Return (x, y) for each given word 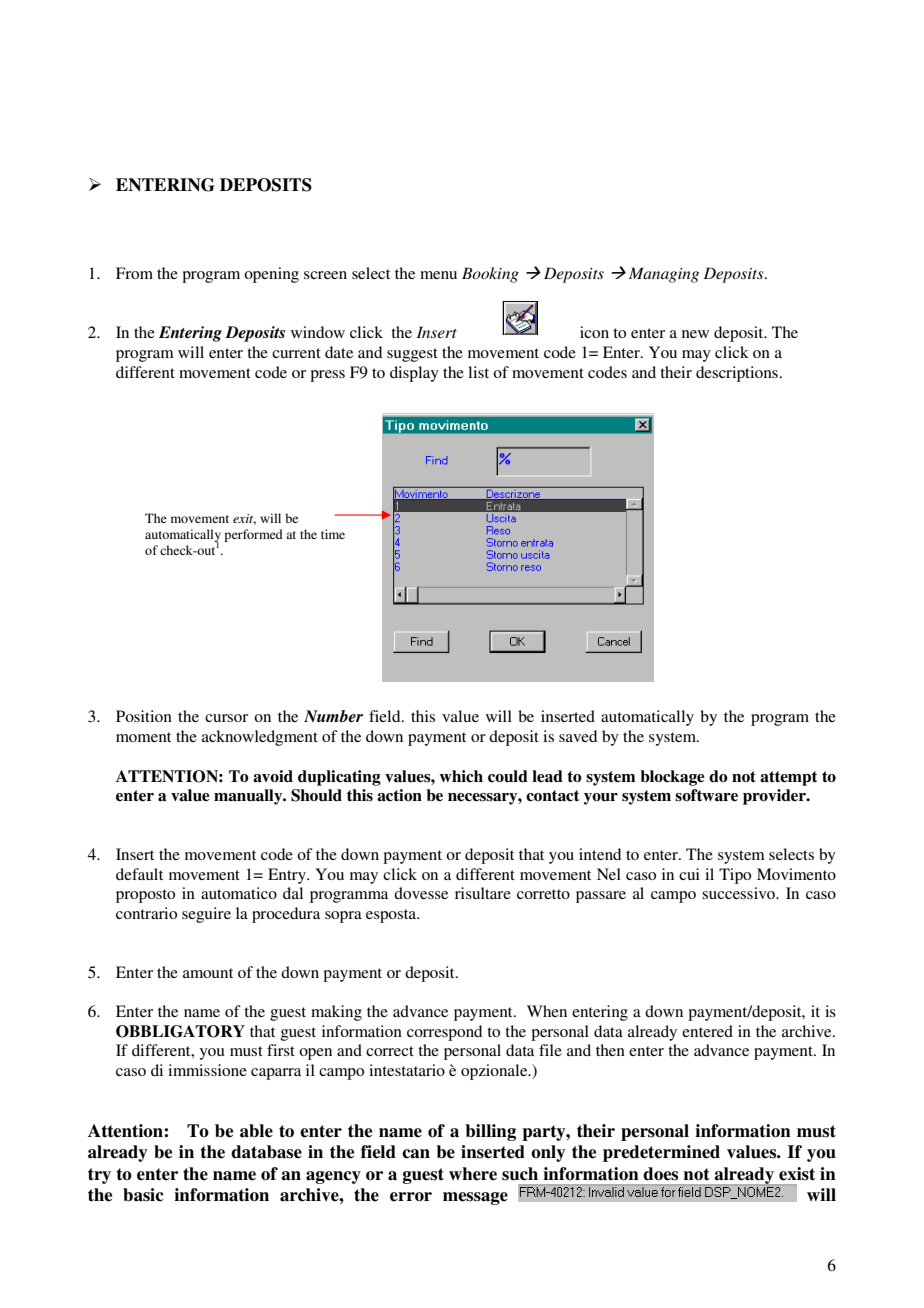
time (333, 534)
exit (244, 519)
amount (208, 973)
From (134, 273)
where (473, 1174)
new (695, 334)
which (461, 776)
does (660, 1174)
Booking (490, 275)
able (256, 1131)
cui (689, 874)
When (547, 1011)
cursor (226, 718)
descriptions (737, 374)
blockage (672, 778)
